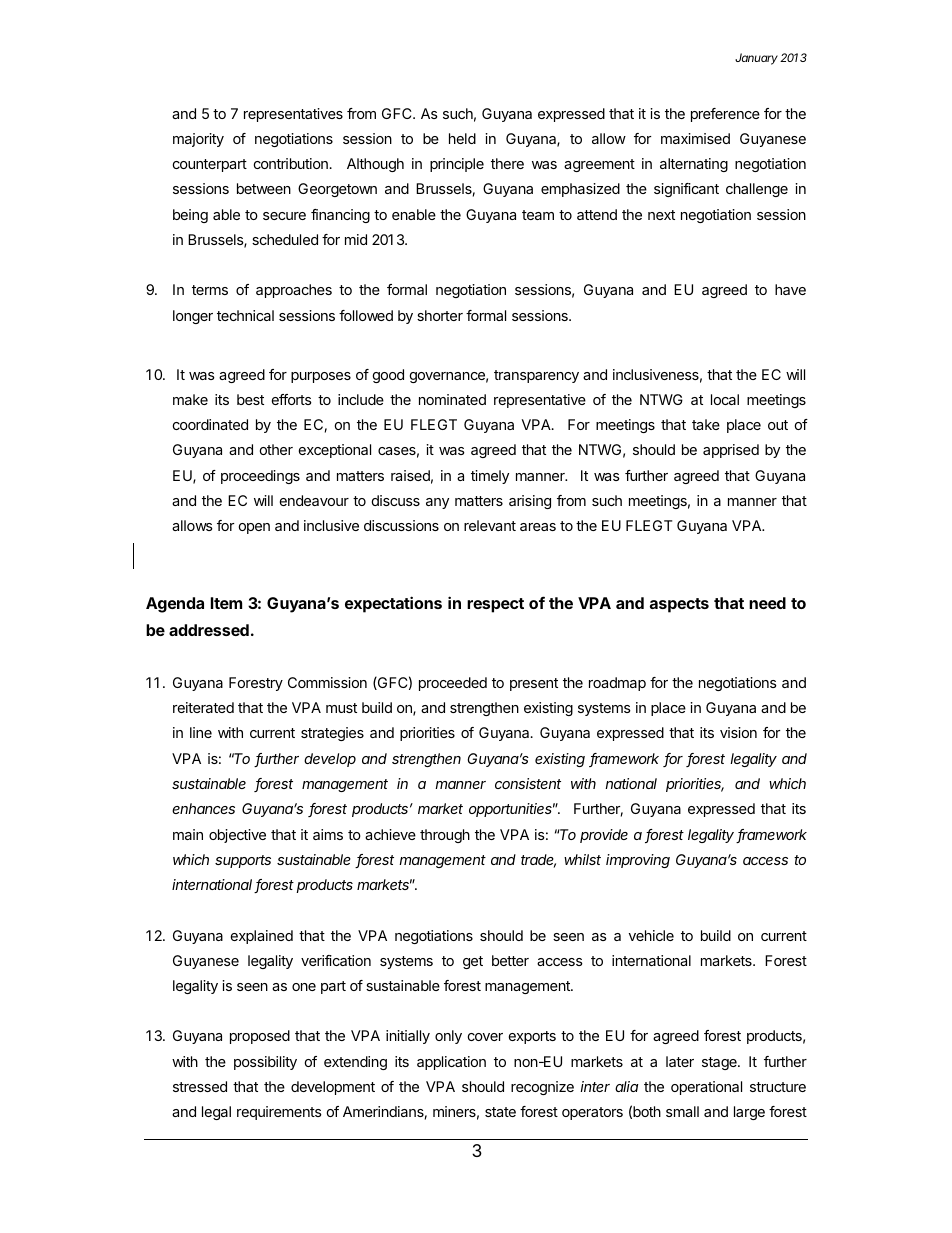 This screenshot has width=952, height=1233. What do you see at coordinates (638, 861) in the screenshot?
I see `improving` at bounding box center [638, 861].
